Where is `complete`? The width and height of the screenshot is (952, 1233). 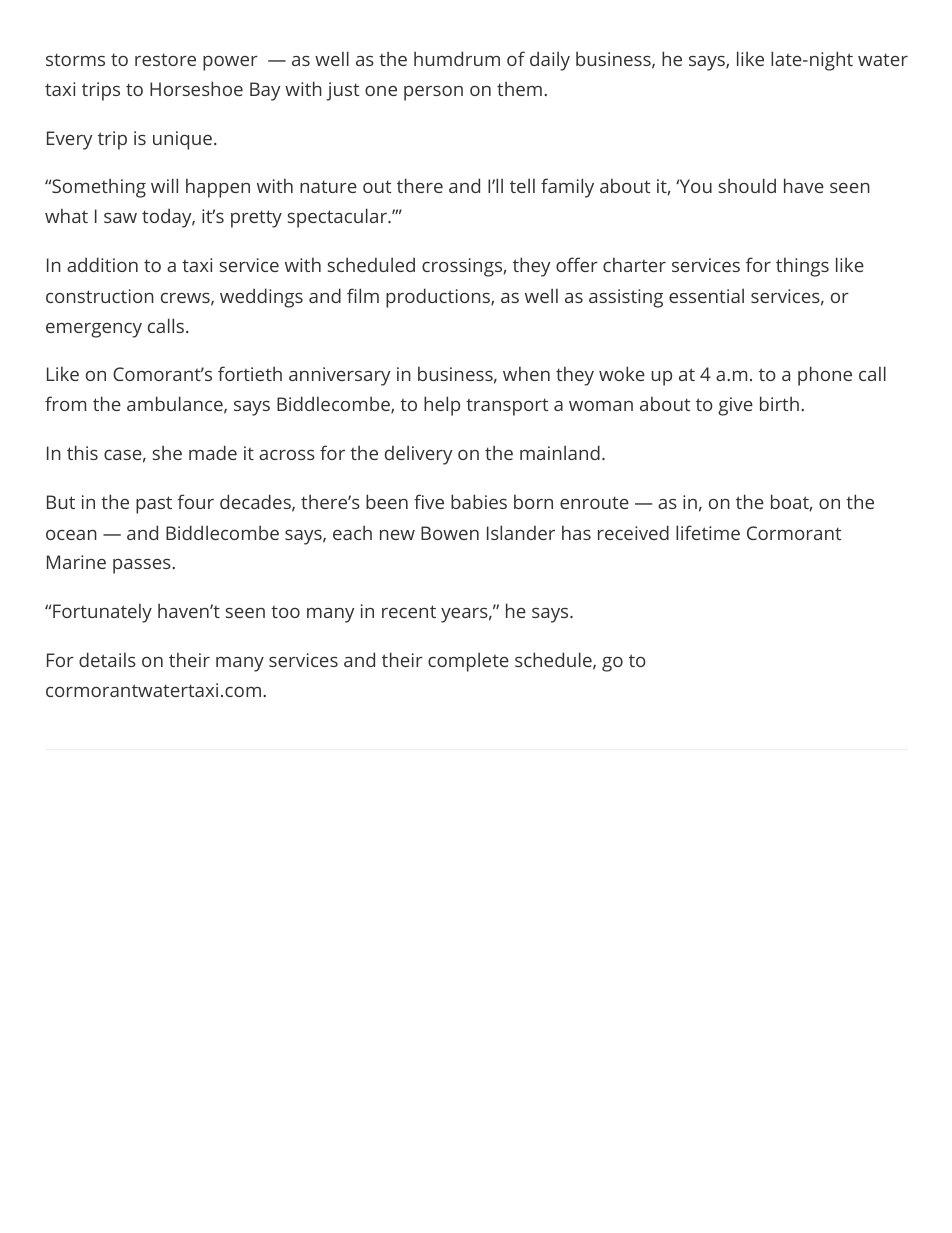
complete is located at coordinates (468, 662).
